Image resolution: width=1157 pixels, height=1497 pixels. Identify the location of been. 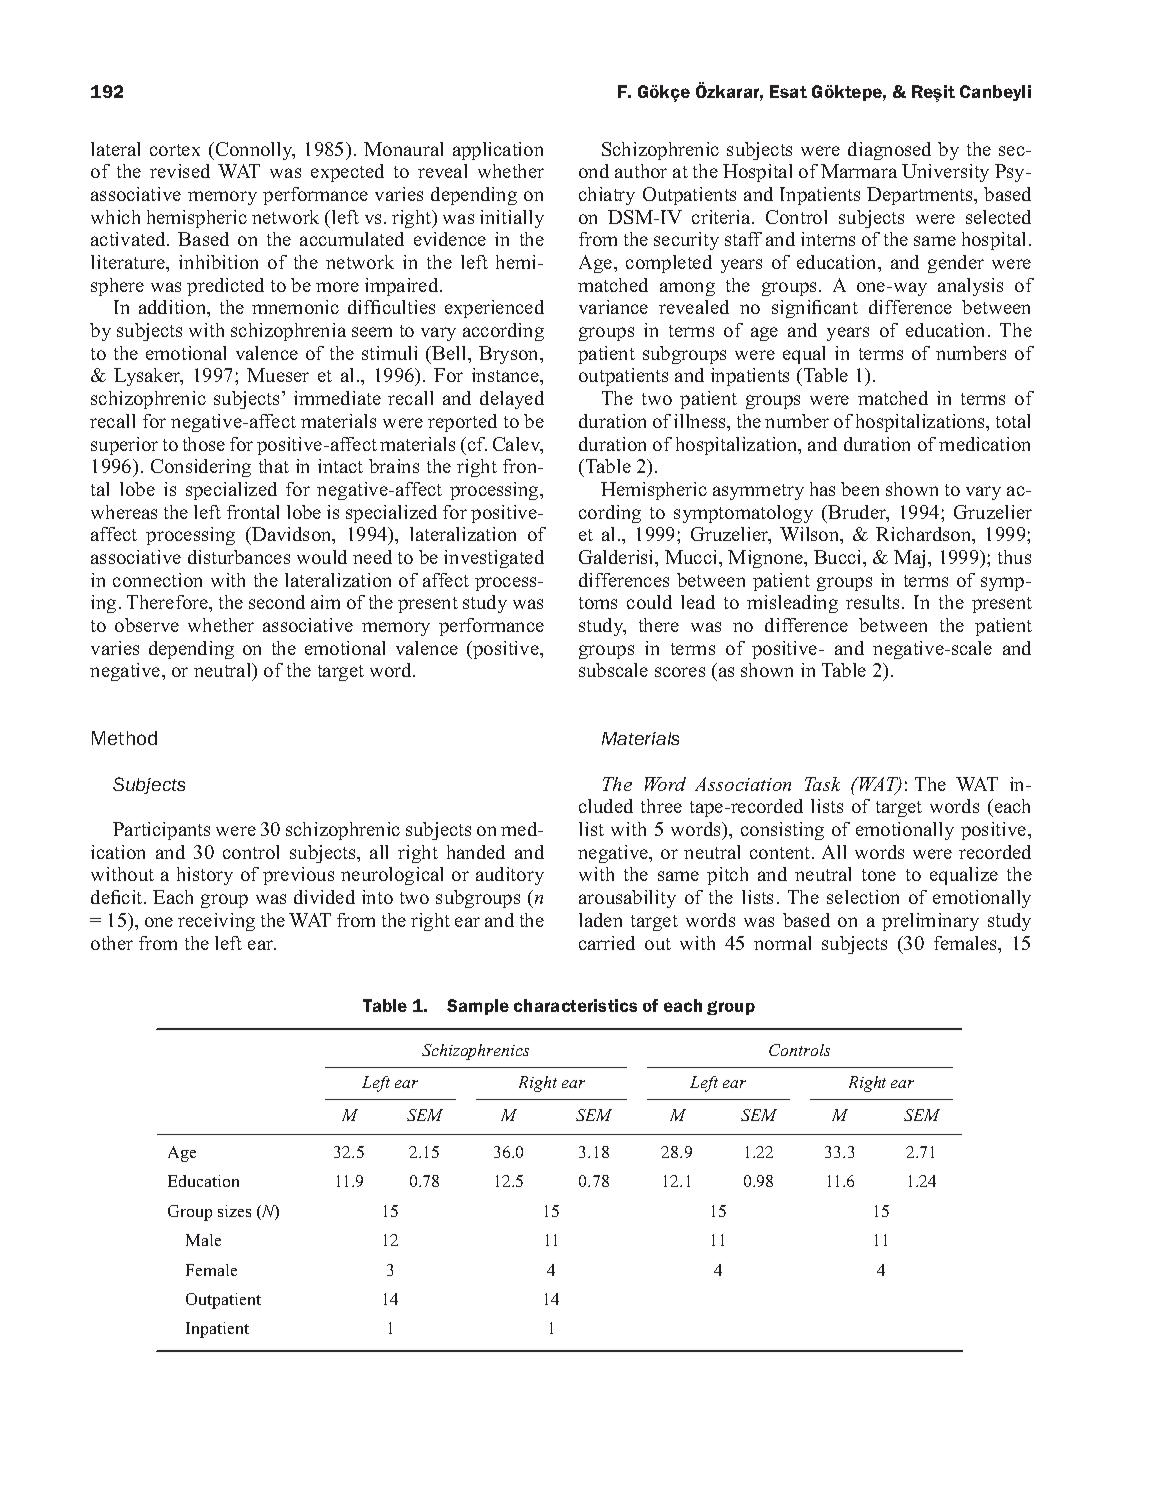
(860, 489).
